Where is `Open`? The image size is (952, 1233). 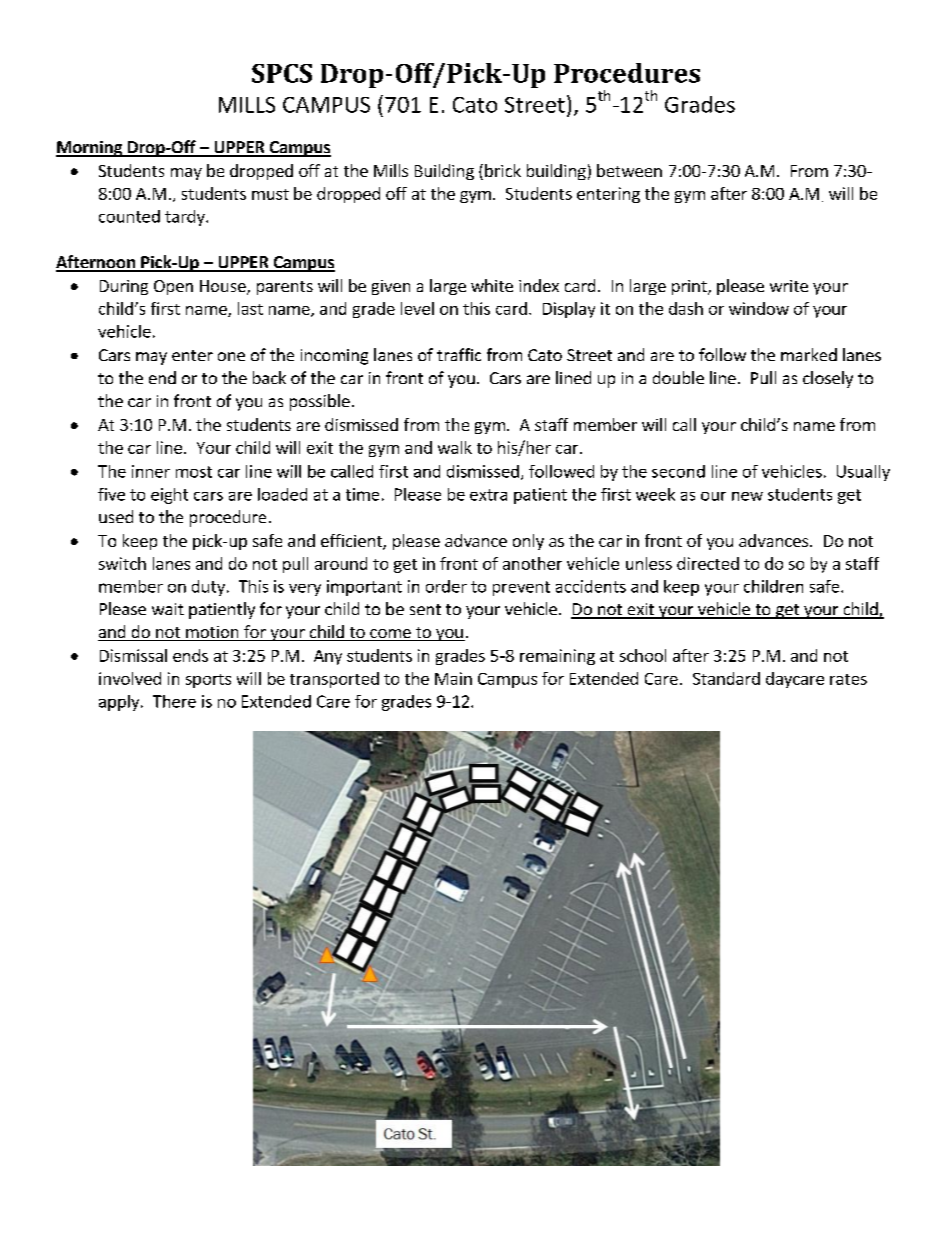 Open is located at coordinates (173, 287).
